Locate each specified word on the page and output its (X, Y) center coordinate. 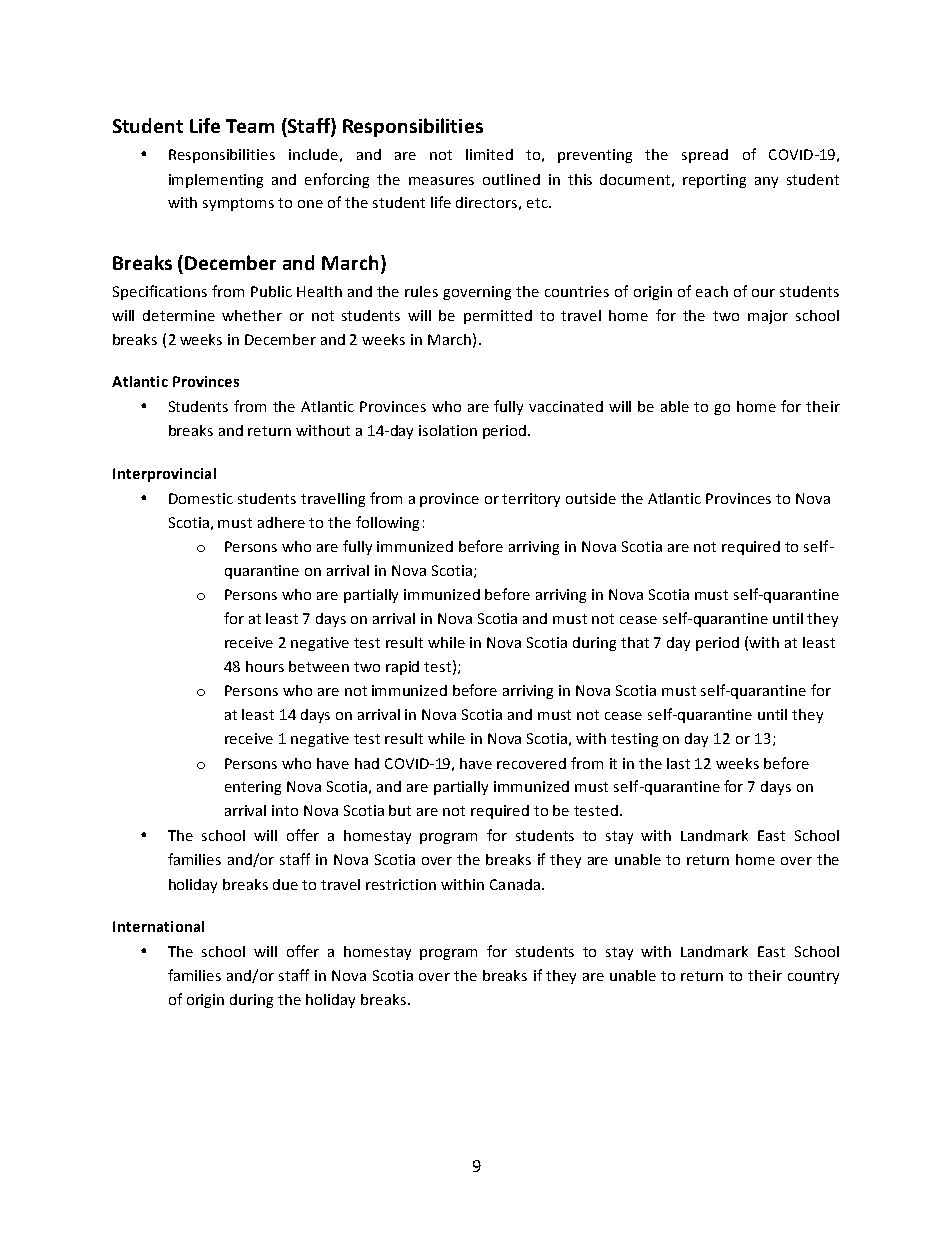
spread (705, 156)
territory (531, 500)
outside (591, 498)
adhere (281, 522)
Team (250, 126)
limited (489, 154)
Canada (515, 884)
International (158, 926)
